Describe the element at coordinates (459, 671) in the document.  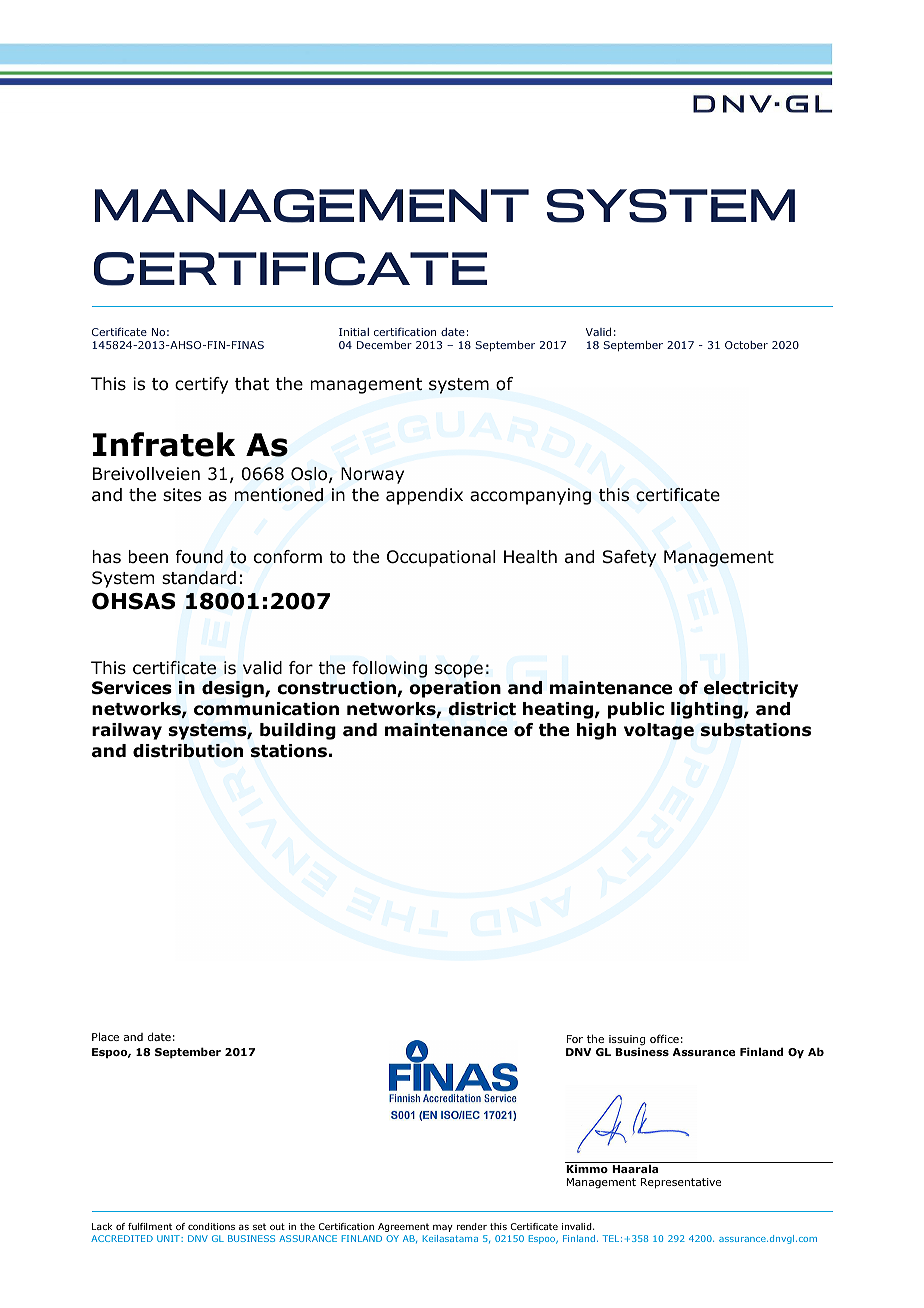
I see `scope` at that location.
